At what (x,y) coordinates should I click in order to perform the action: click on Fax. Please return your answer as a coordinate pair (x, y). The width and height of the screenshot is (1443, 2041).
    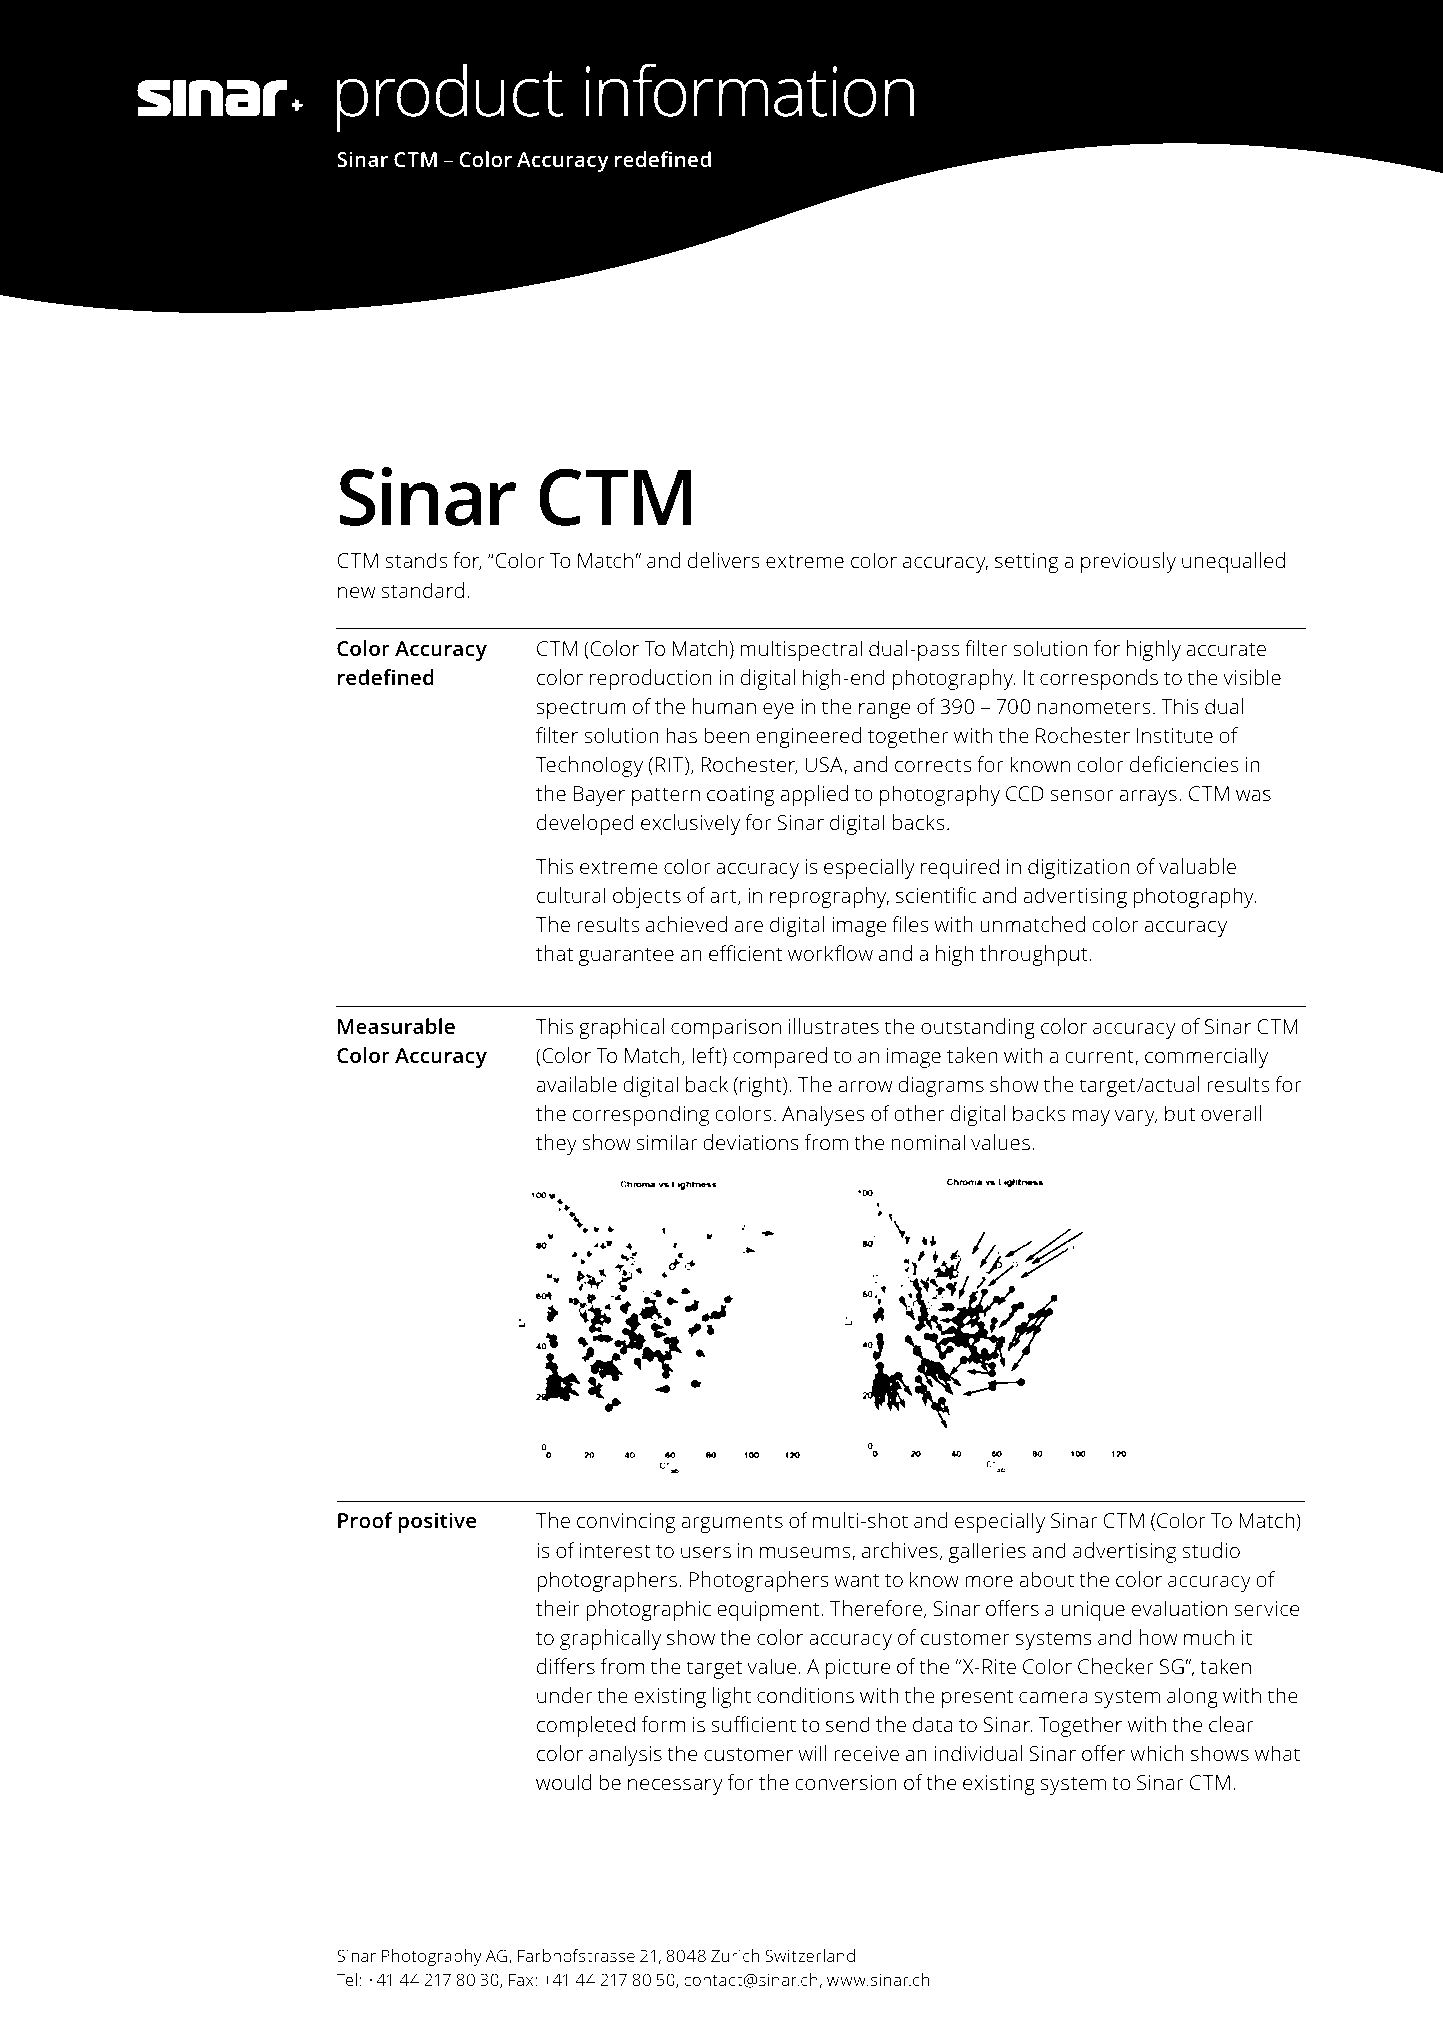
    Looking at the image, I should click on (521, 1980).
